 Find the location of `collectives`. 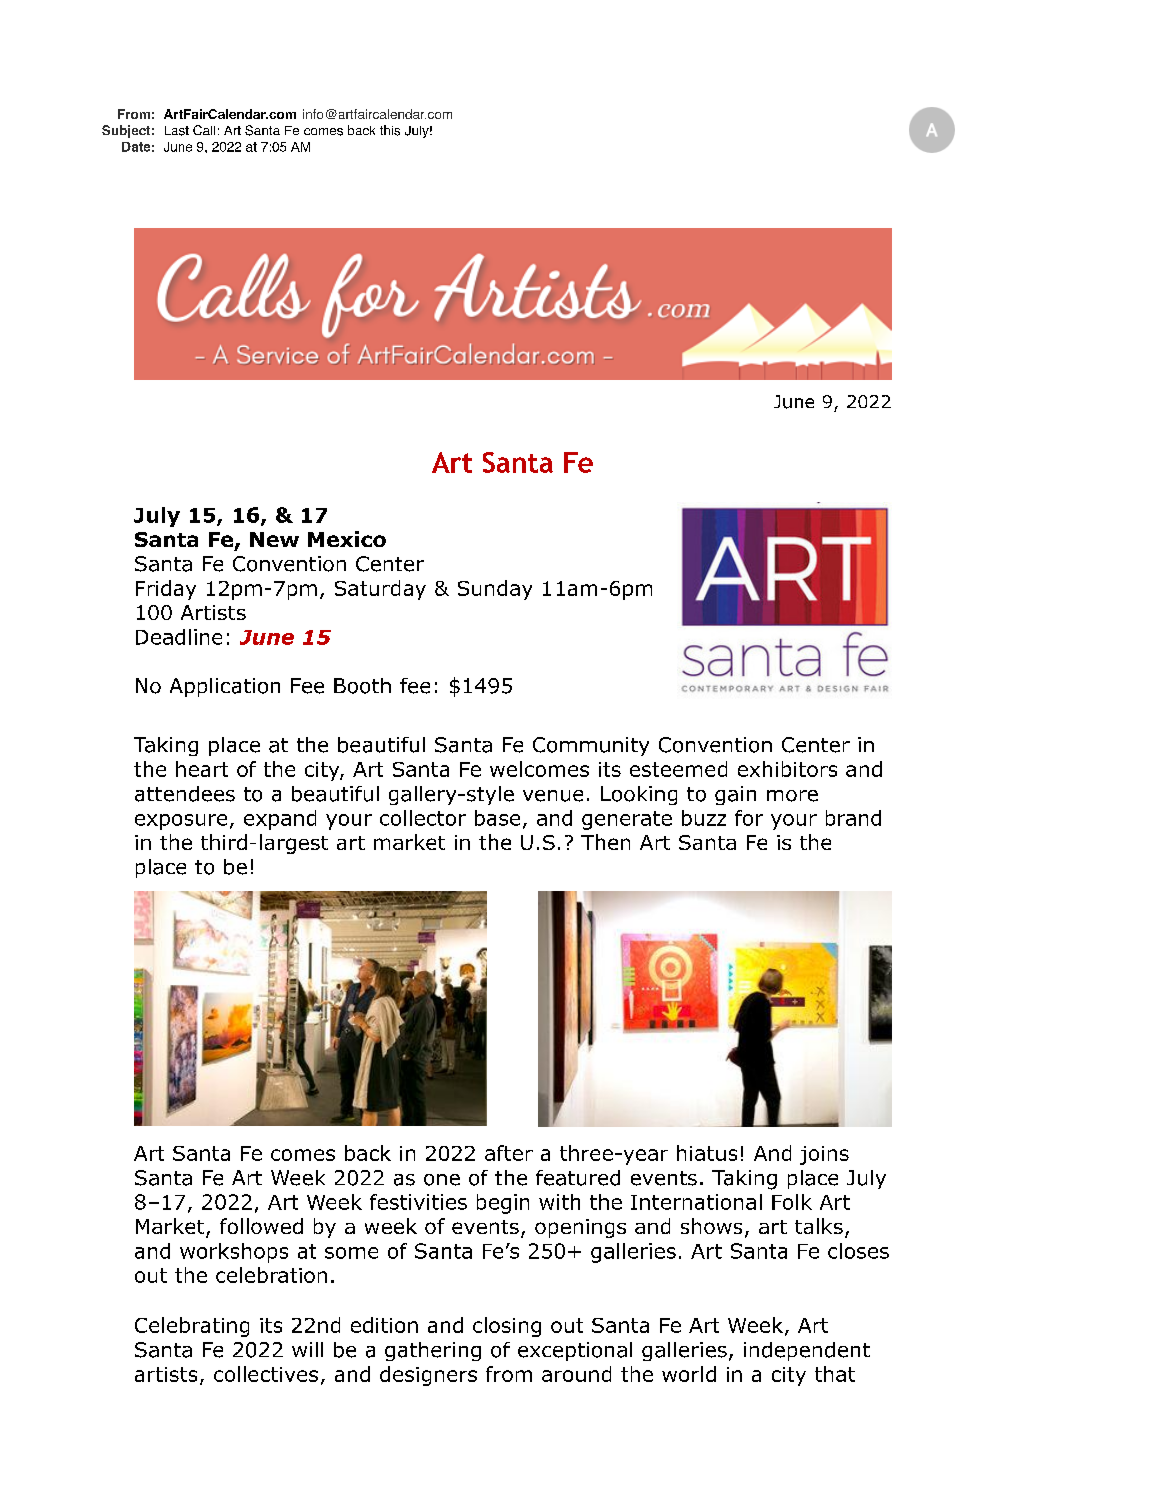

collectives is located at coordinates (266, 1374).
